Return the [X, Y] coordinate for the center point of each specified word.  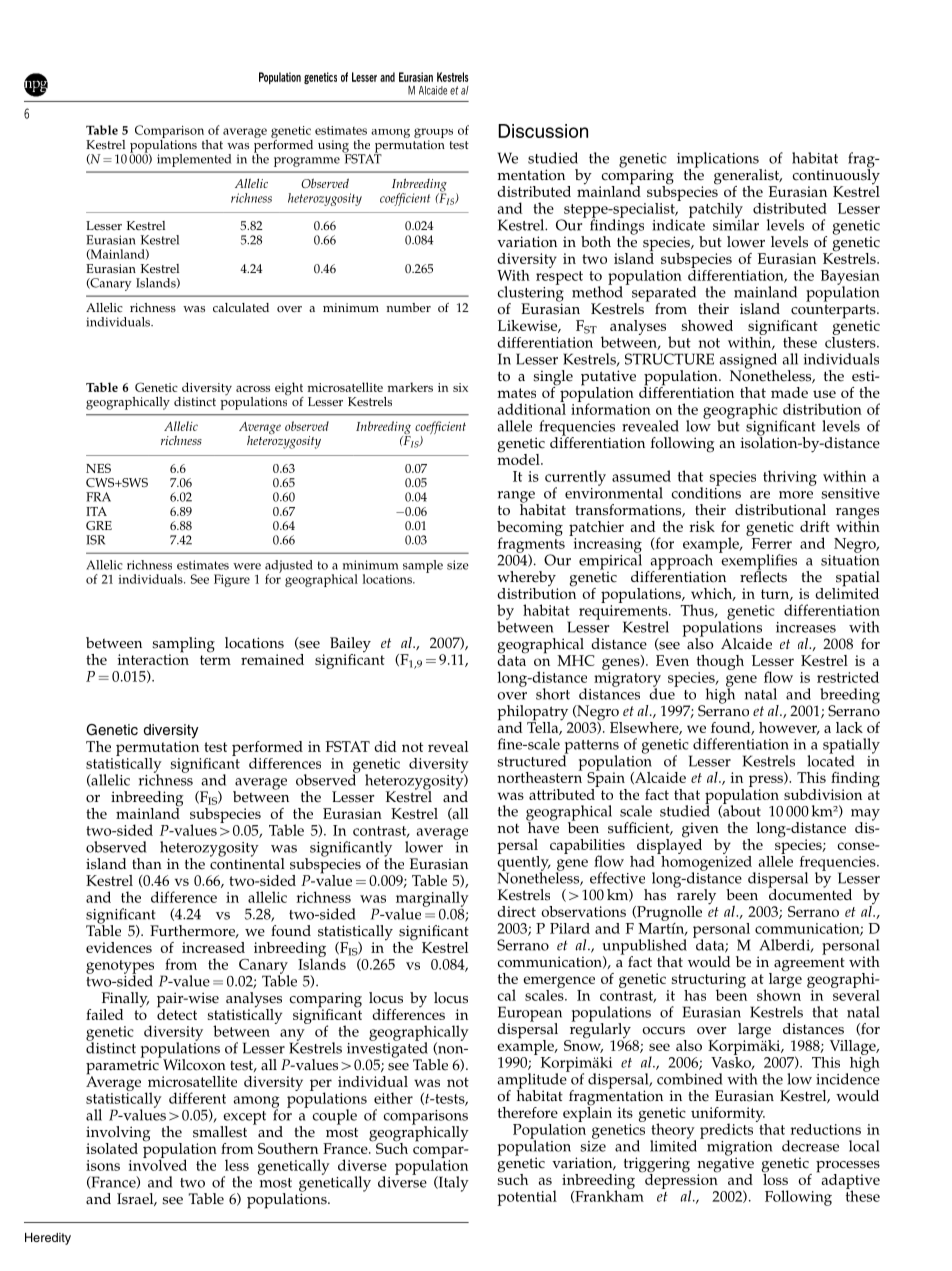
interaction [153, 658]
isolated [112, 1148]
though [720, 662]
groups [433, 134]
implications [719, 161]
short [553, 694]
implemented [194, 160]
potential [527, 1198]
